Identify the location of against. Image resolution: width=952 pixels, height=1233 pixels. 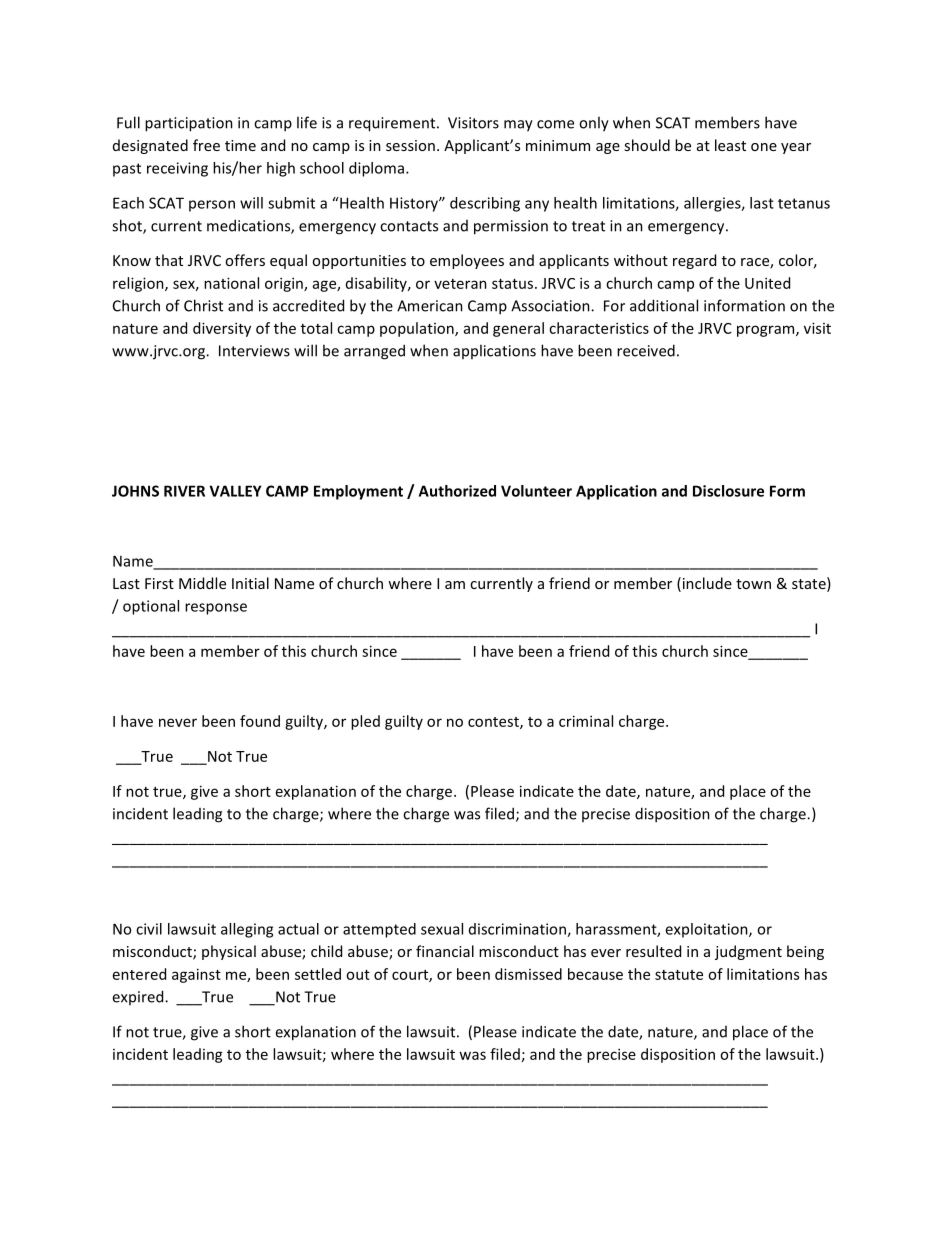
(196, 975).
